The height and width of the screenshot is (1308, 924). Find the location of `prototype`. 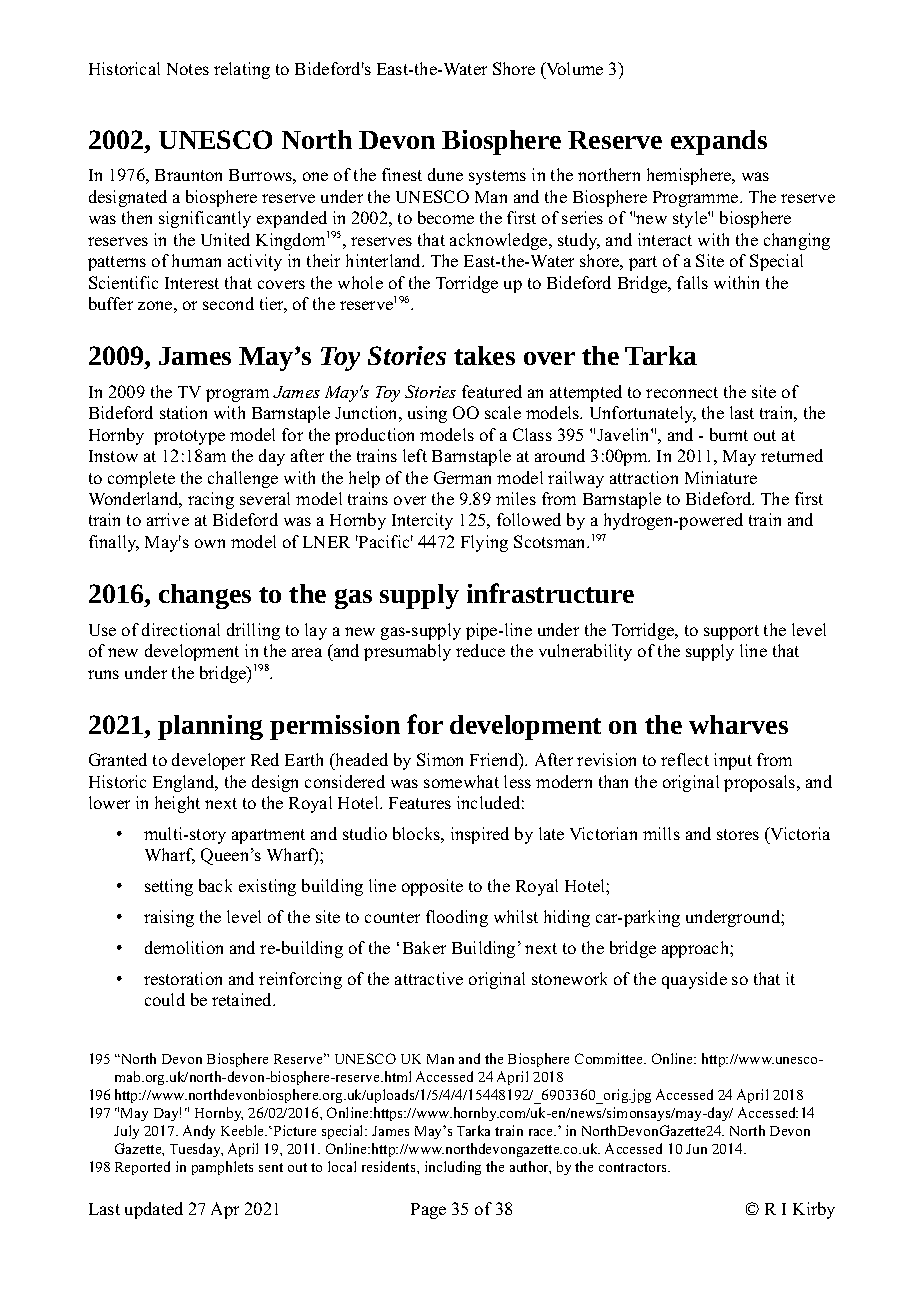

prototype is located at coordinates (189, 437).
